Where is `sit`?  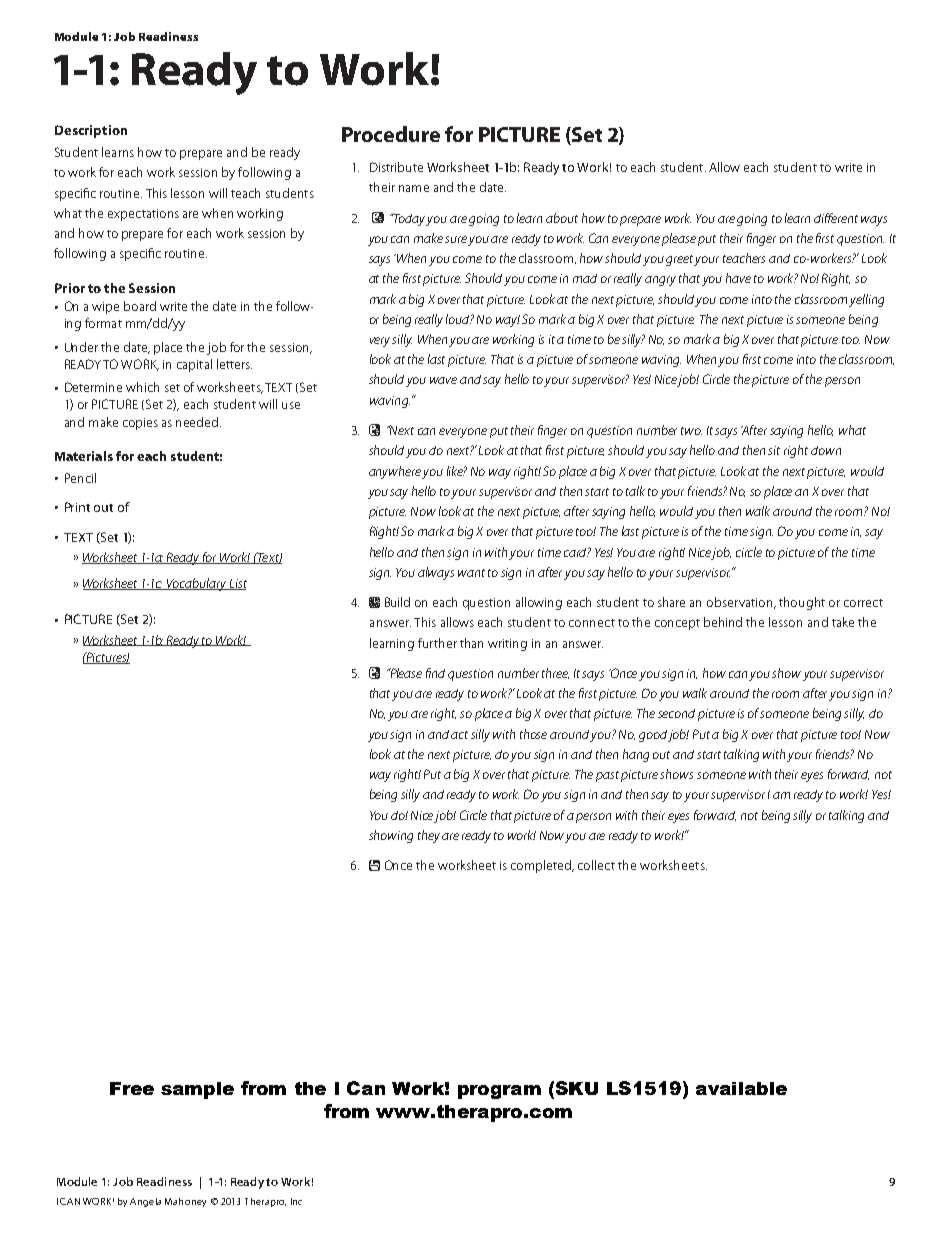 sit is located at coordinates (774, 450).
